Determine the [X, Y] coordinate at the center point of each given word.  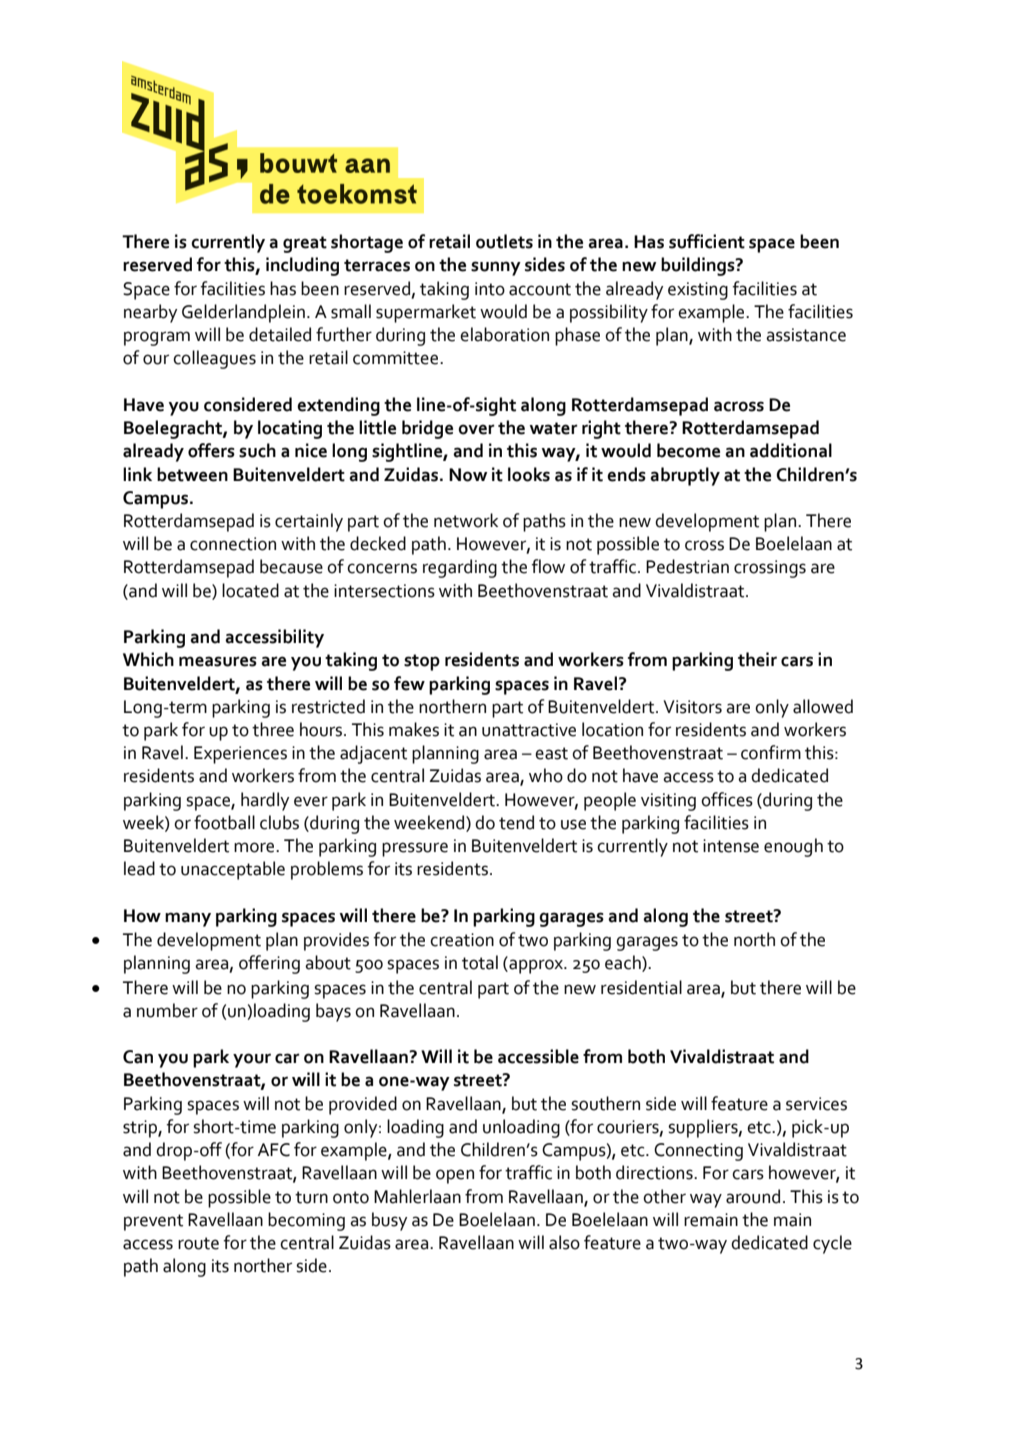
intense [731, 846]
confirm [771, 752]
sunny [496, 268]
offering [269, 964]
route [198, 1243]
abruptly [685, 476]
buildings [699, 266]
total [480, 962]
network [466, 520]
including [302, 266]
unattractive [529, 730]
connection [233, 544]
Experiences [240, 755]
